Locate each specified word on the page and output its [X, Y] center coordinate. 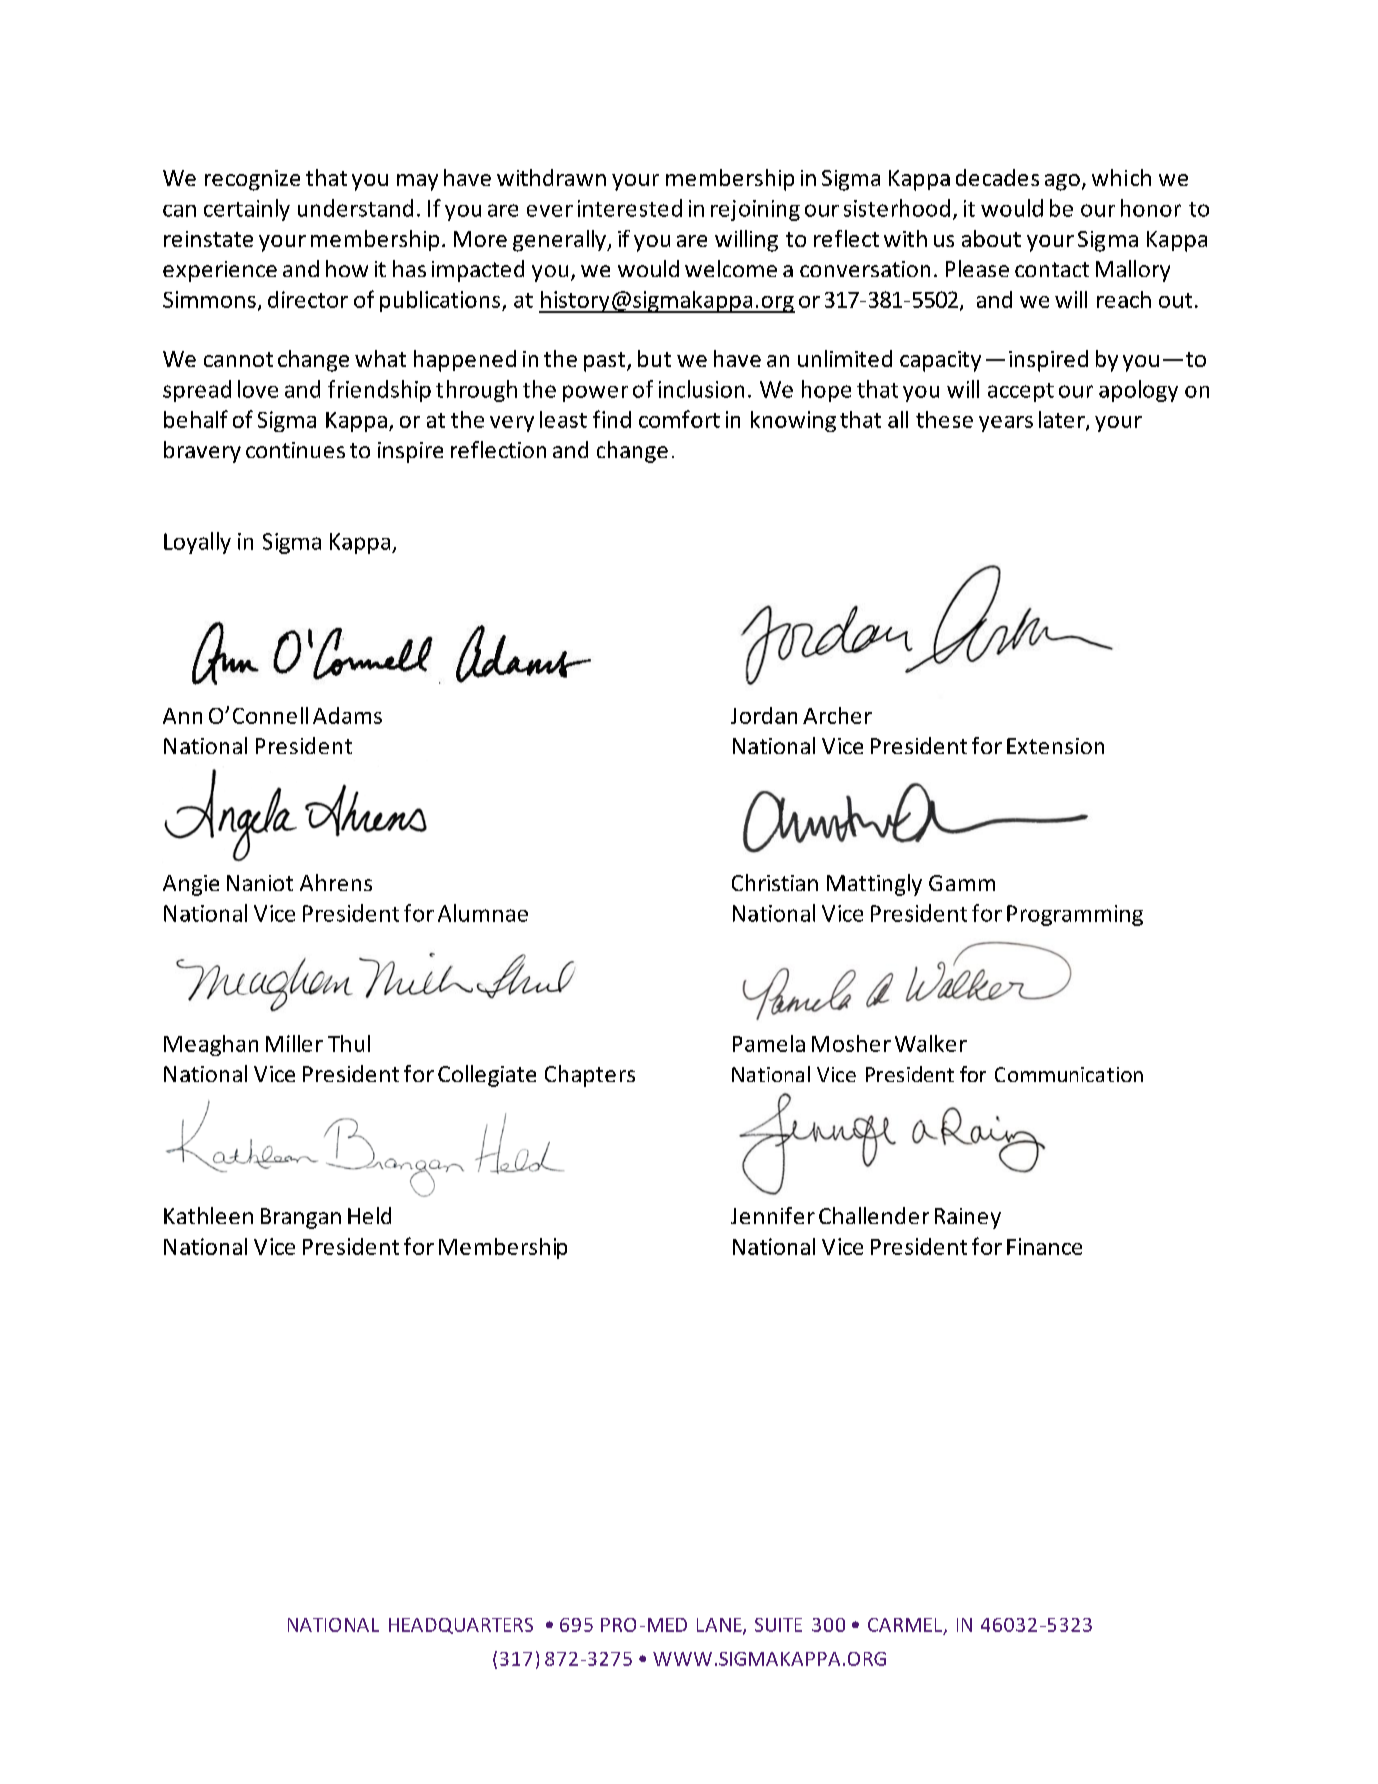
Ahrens [336, 882]
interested [630, 208]
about [991, 238]
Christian [775, 882]
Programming [1075, 915]
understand [355, 208]
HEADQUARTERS [461, 1626]
